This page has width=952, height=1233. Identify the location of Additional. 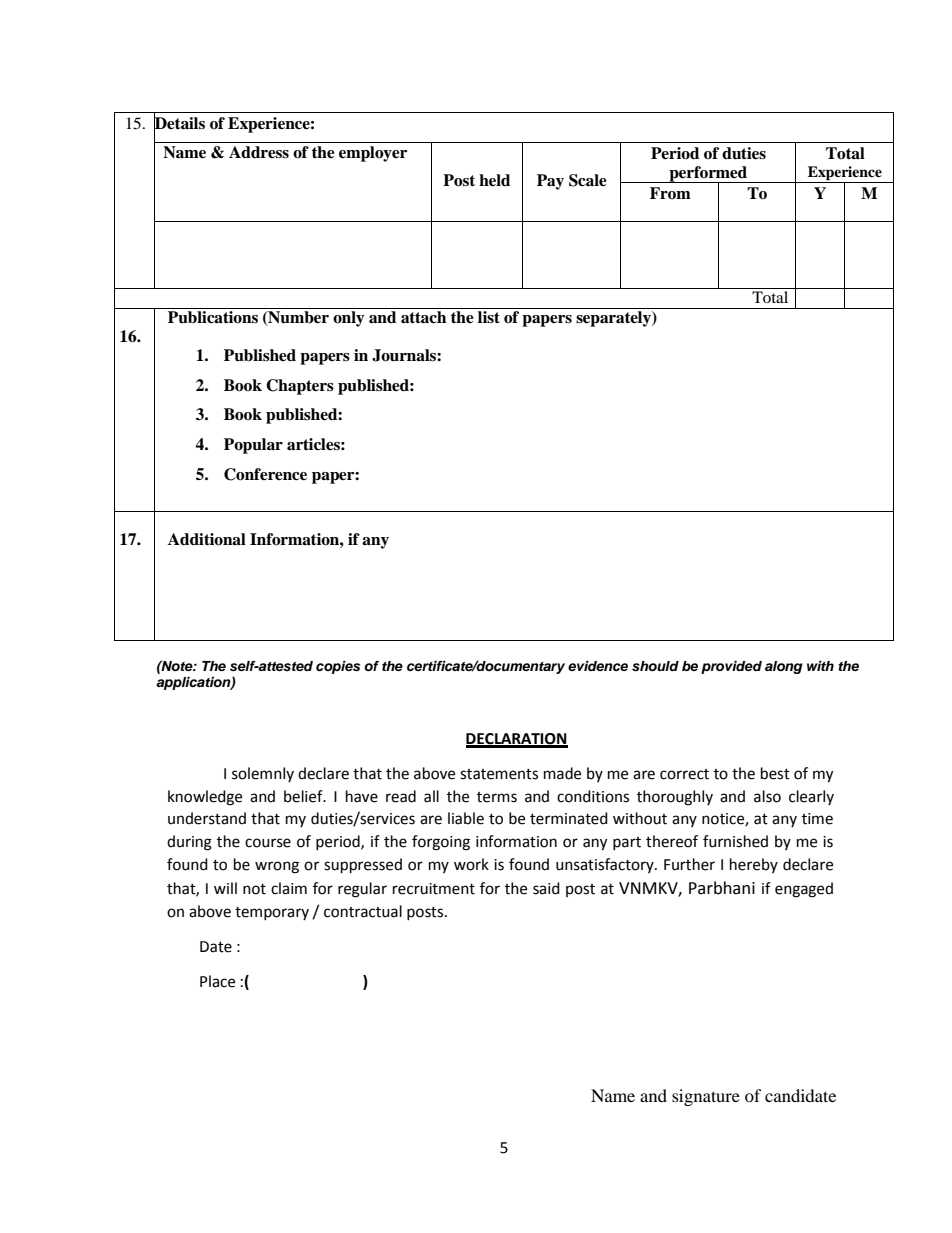
(207, 539).
